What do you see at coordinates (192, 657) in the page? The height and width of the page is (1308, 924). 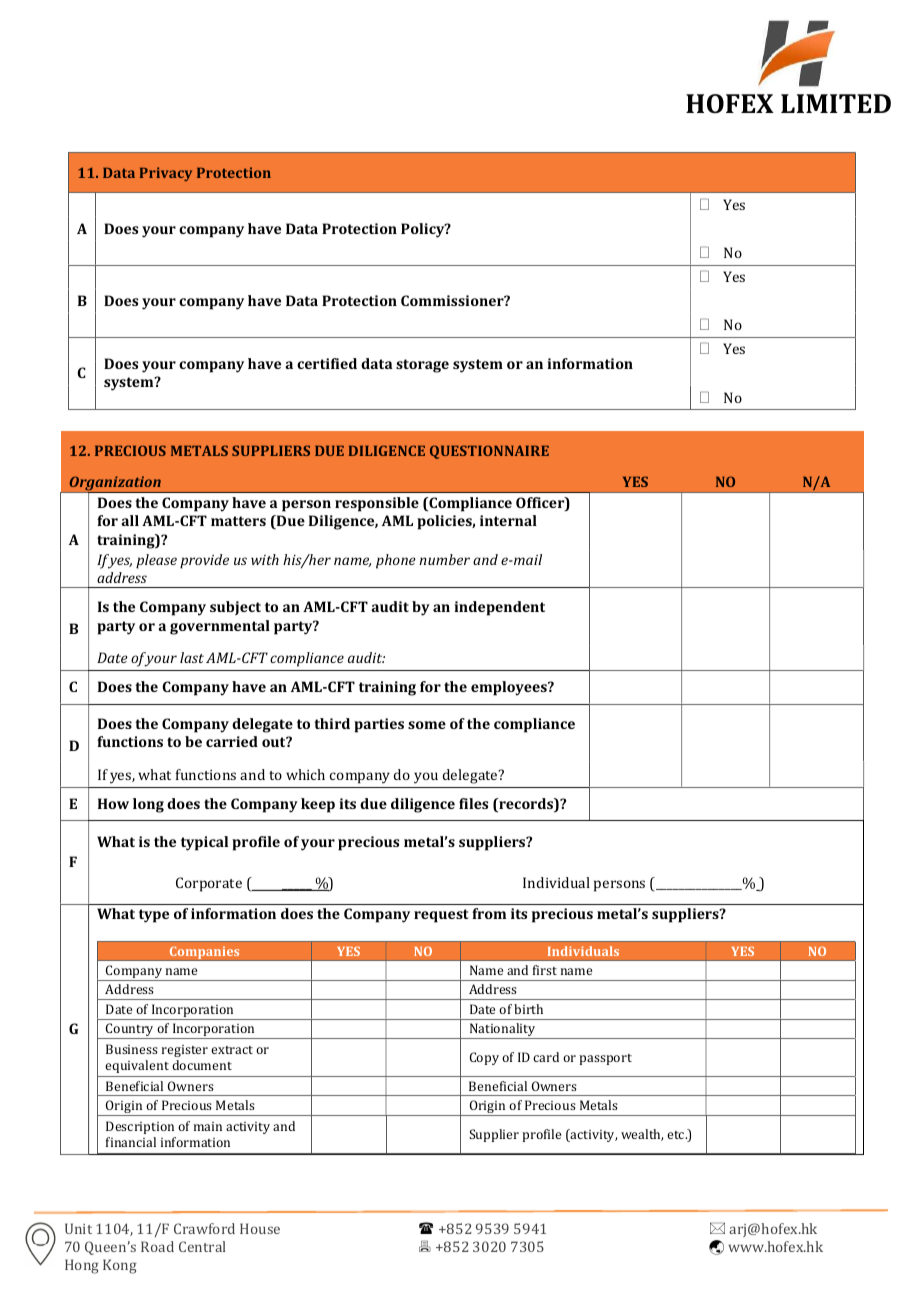 I see `last` at bounding box center [192, 657].
